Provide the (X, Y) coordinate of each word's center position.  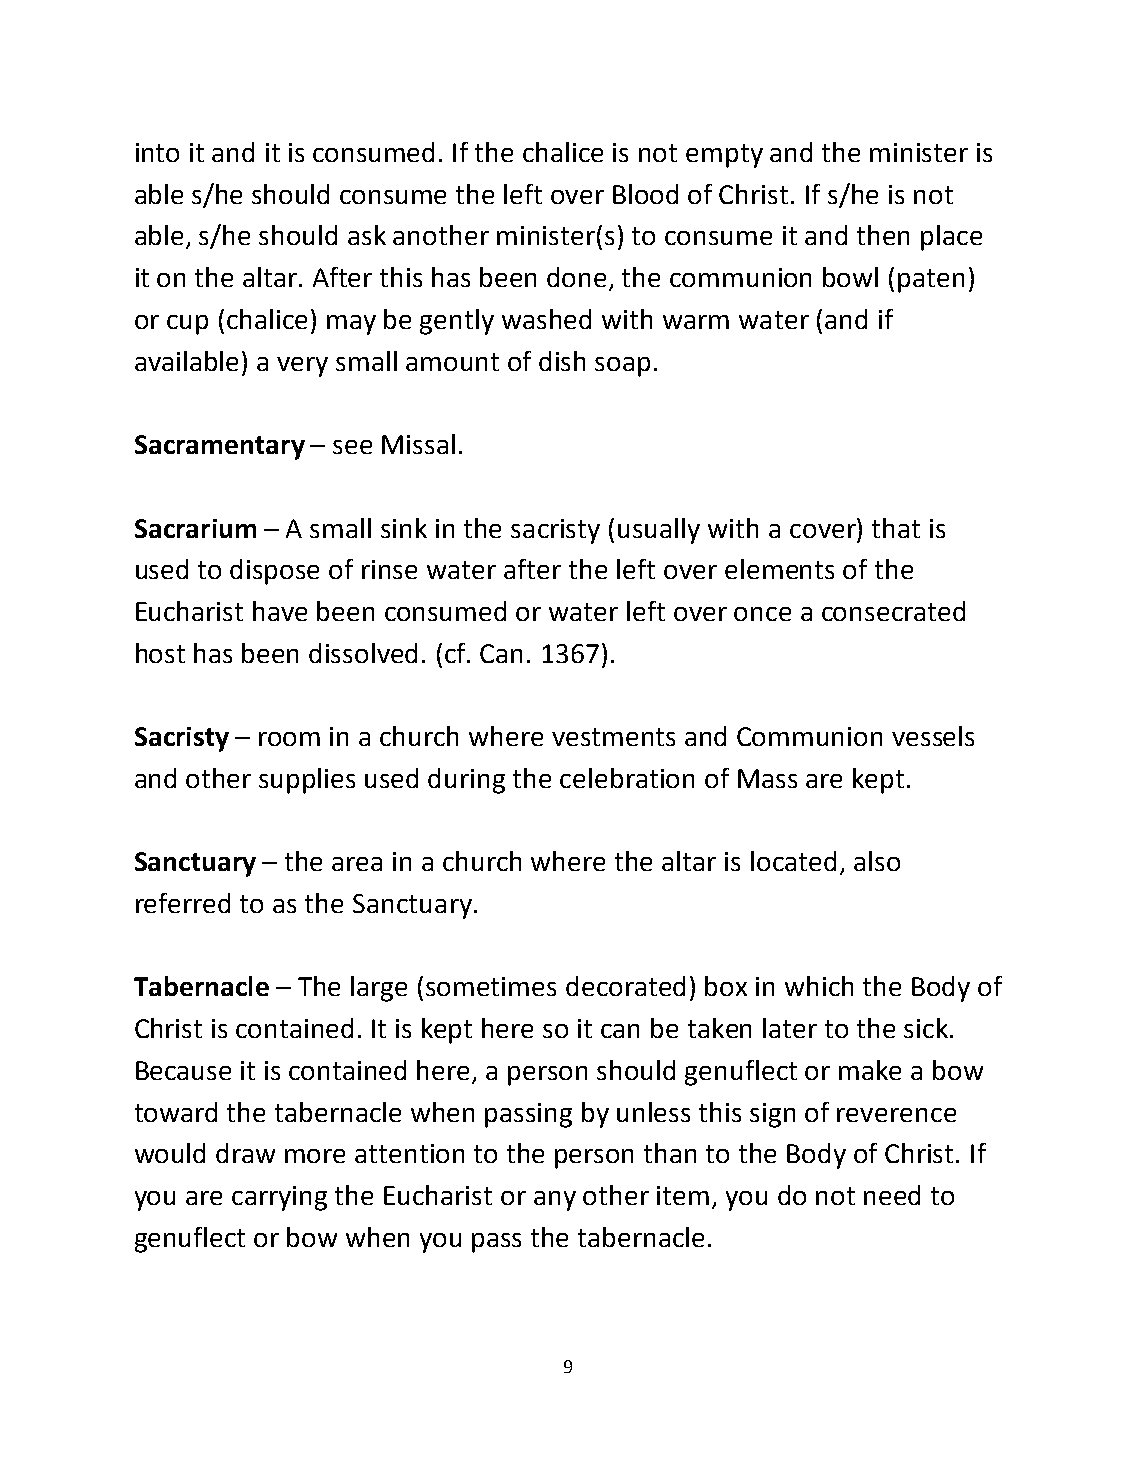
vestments (613, 737)
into (157, 152)
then (883, 235)
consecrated (893, 611)
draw (245, 1153)
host (160, 653)
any (555, 1201)
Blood (645, 194)
